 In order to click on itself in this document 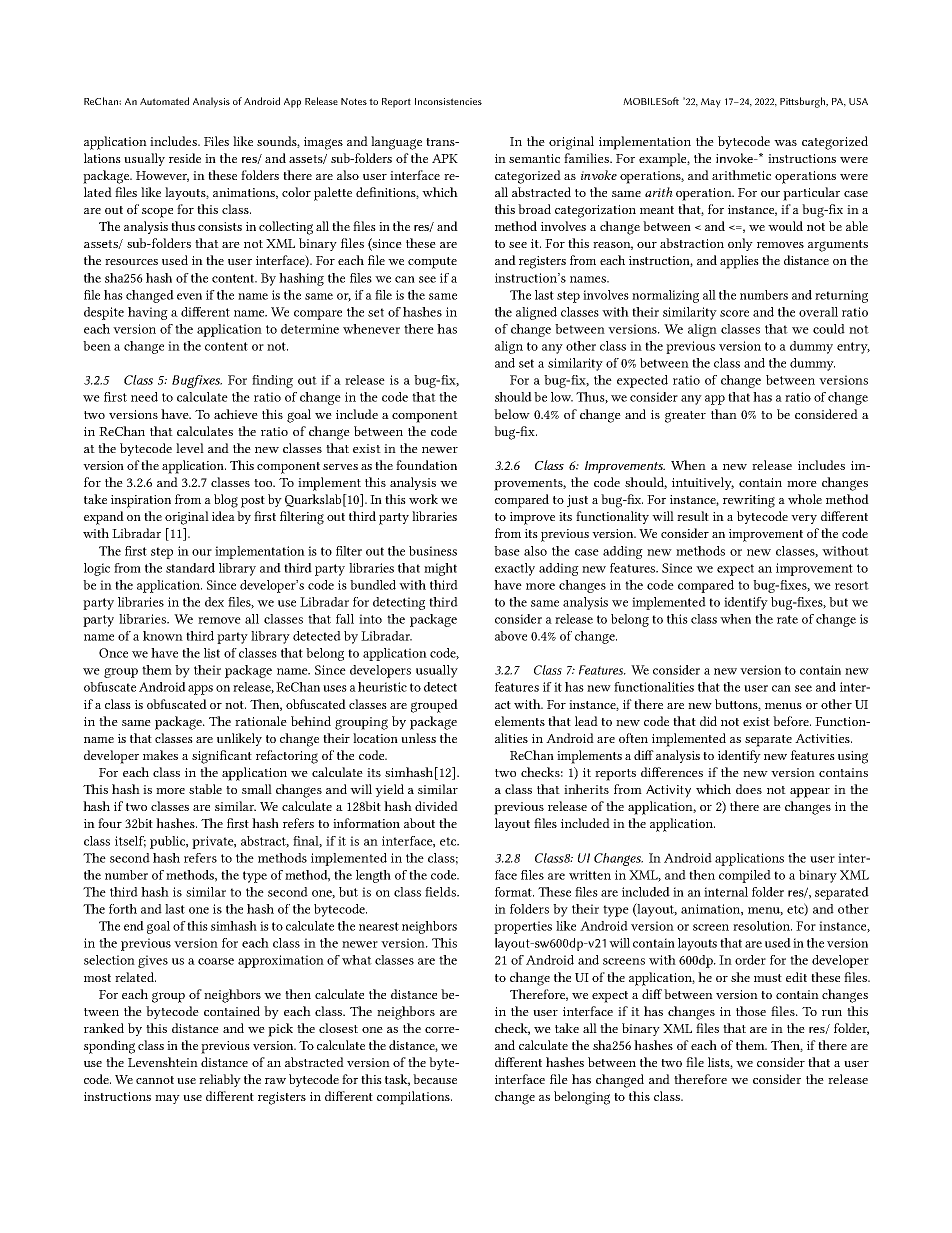, I will do `click(130, 842)`.
